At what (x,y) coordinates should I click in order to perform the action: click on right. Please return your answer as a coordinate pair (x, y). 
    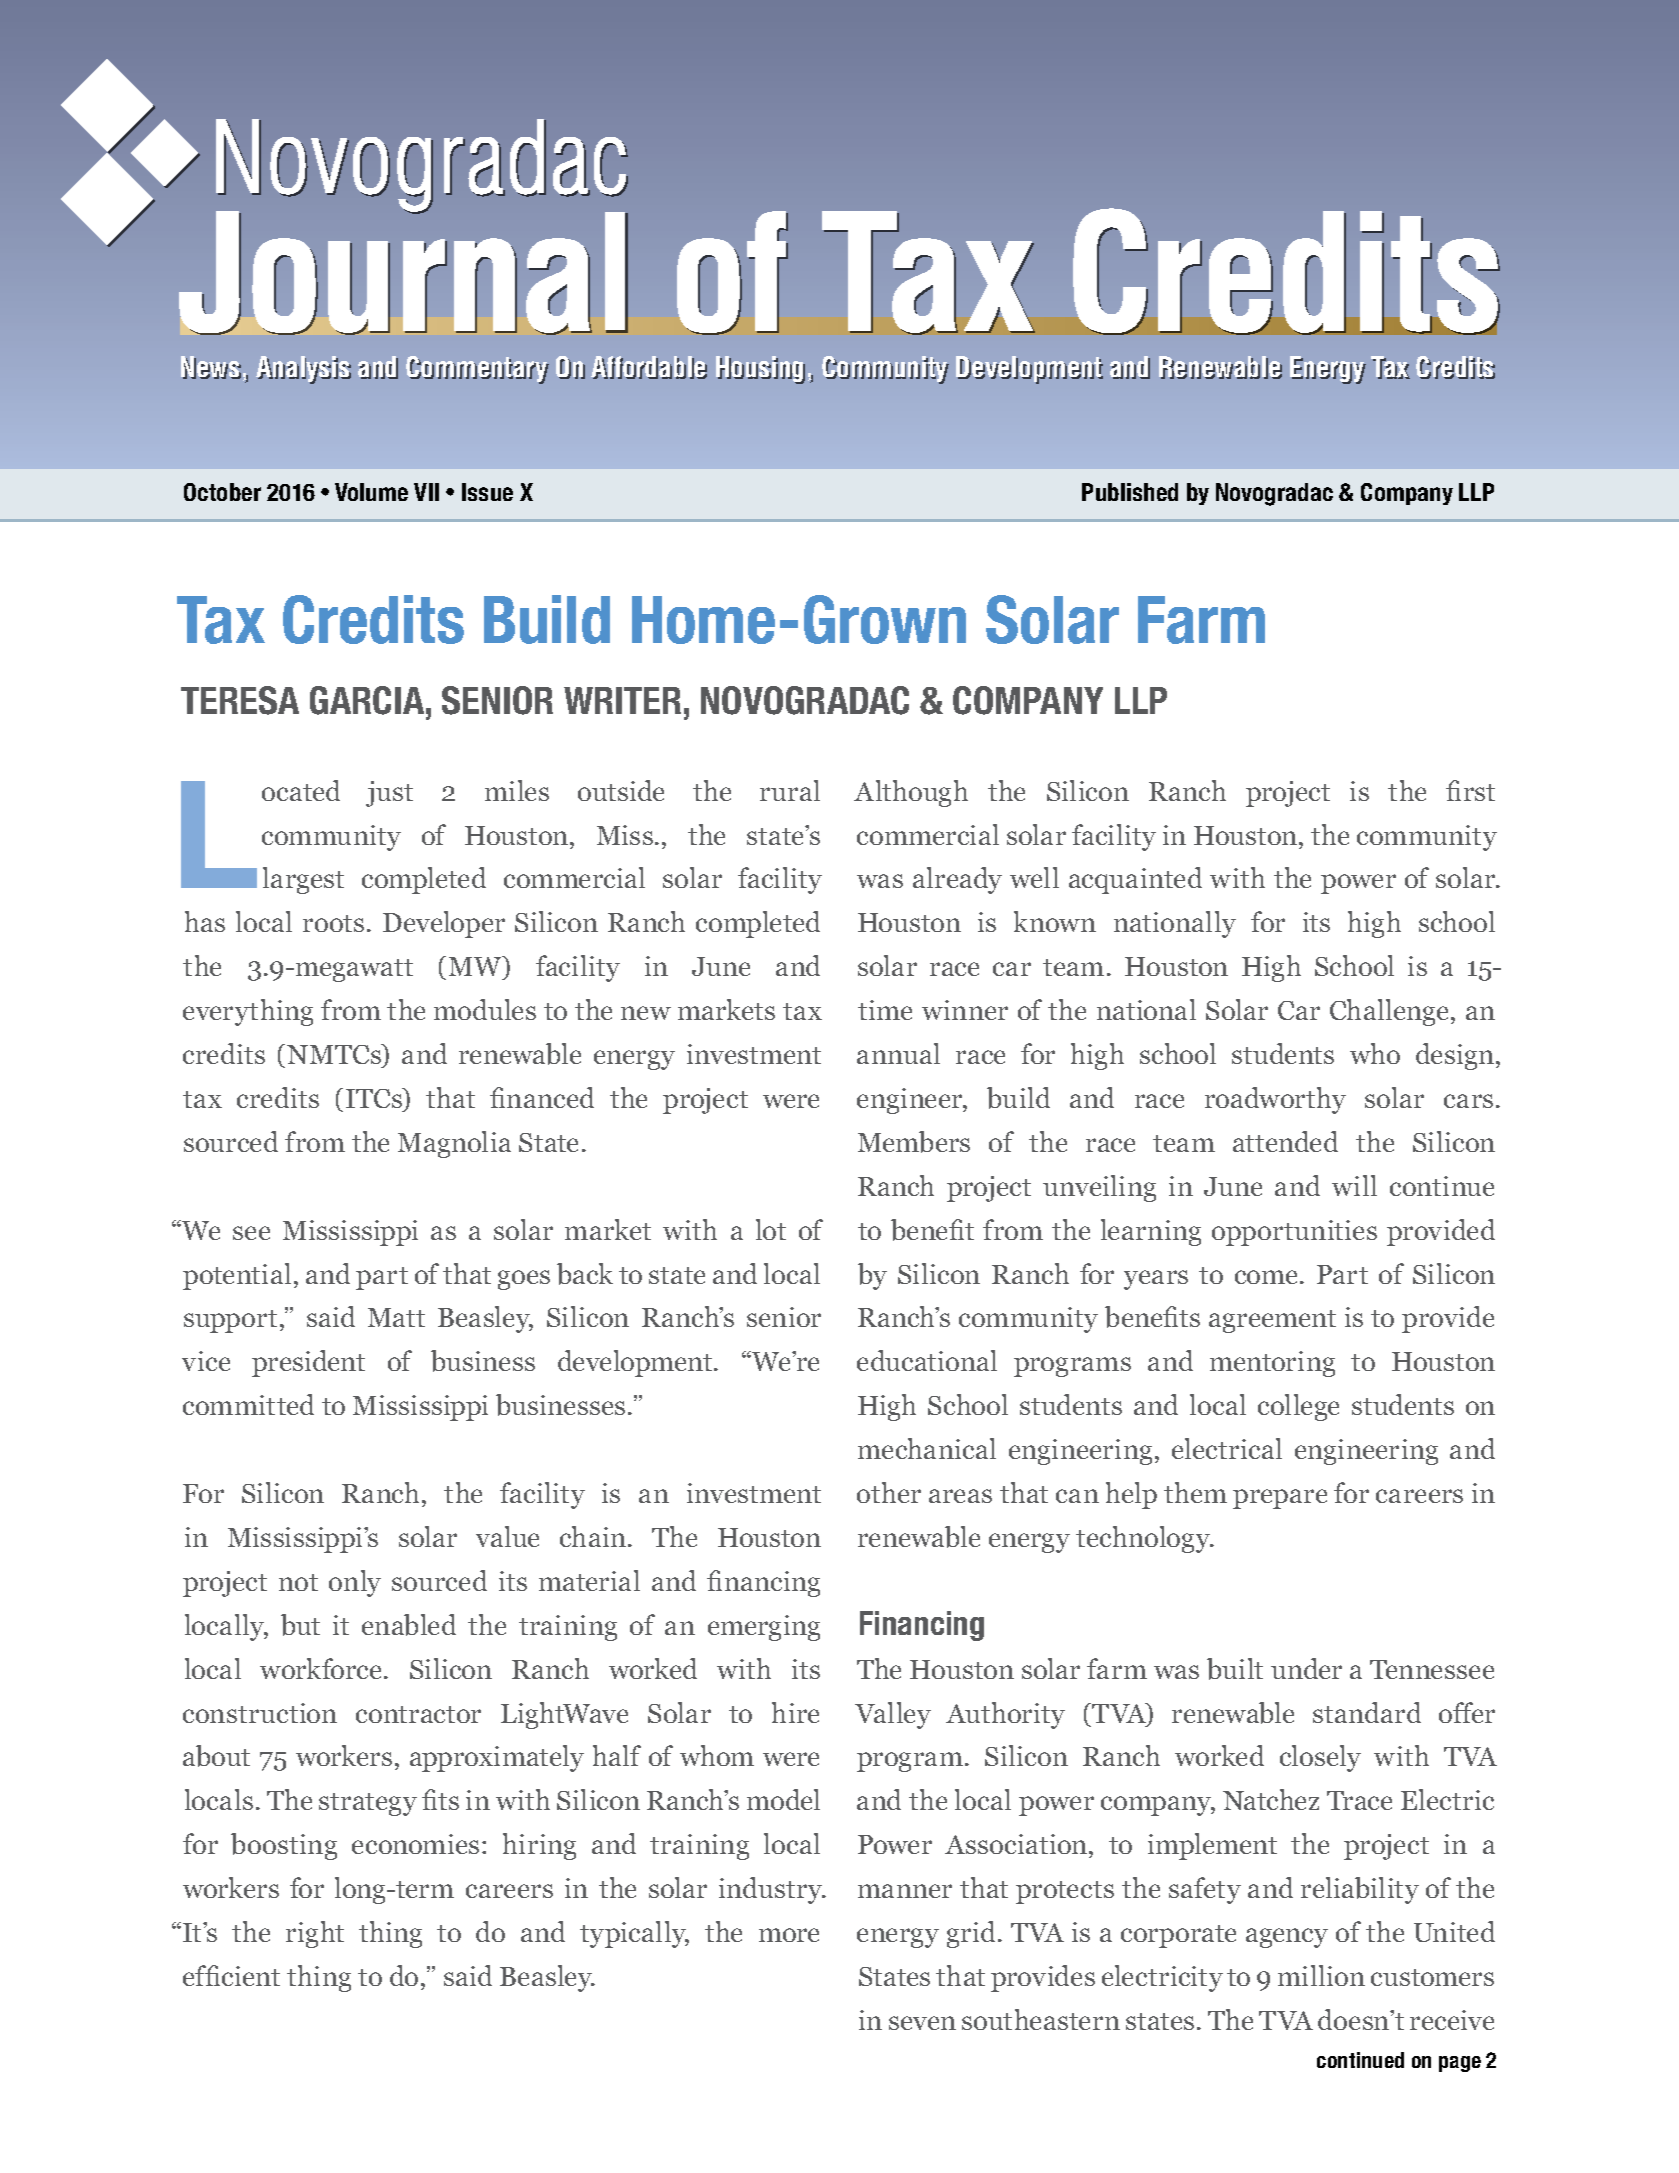
    Looking at the image, I should click on (315, 1934).
